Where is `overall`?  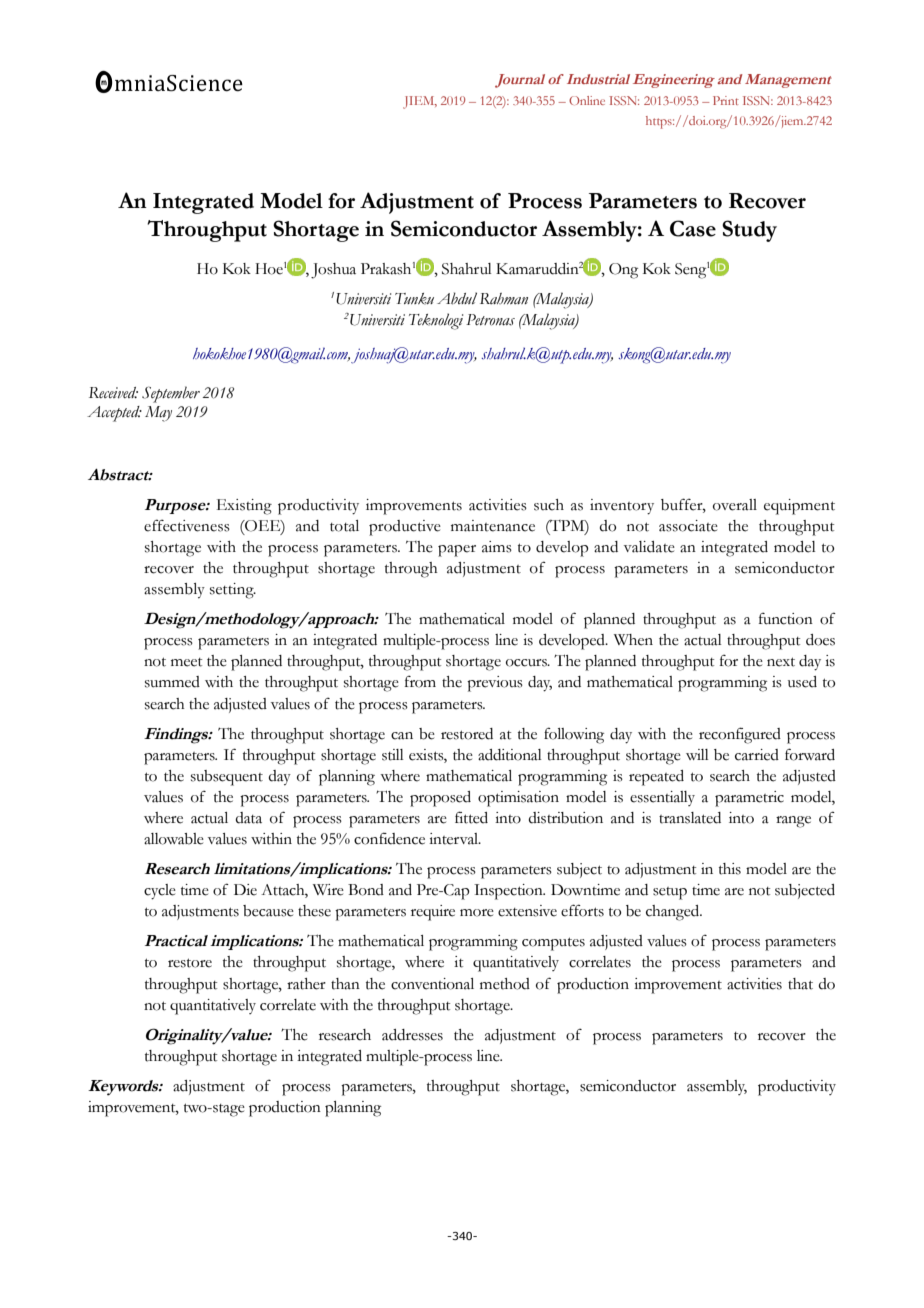
overall is located at coordinates (735, 505).
